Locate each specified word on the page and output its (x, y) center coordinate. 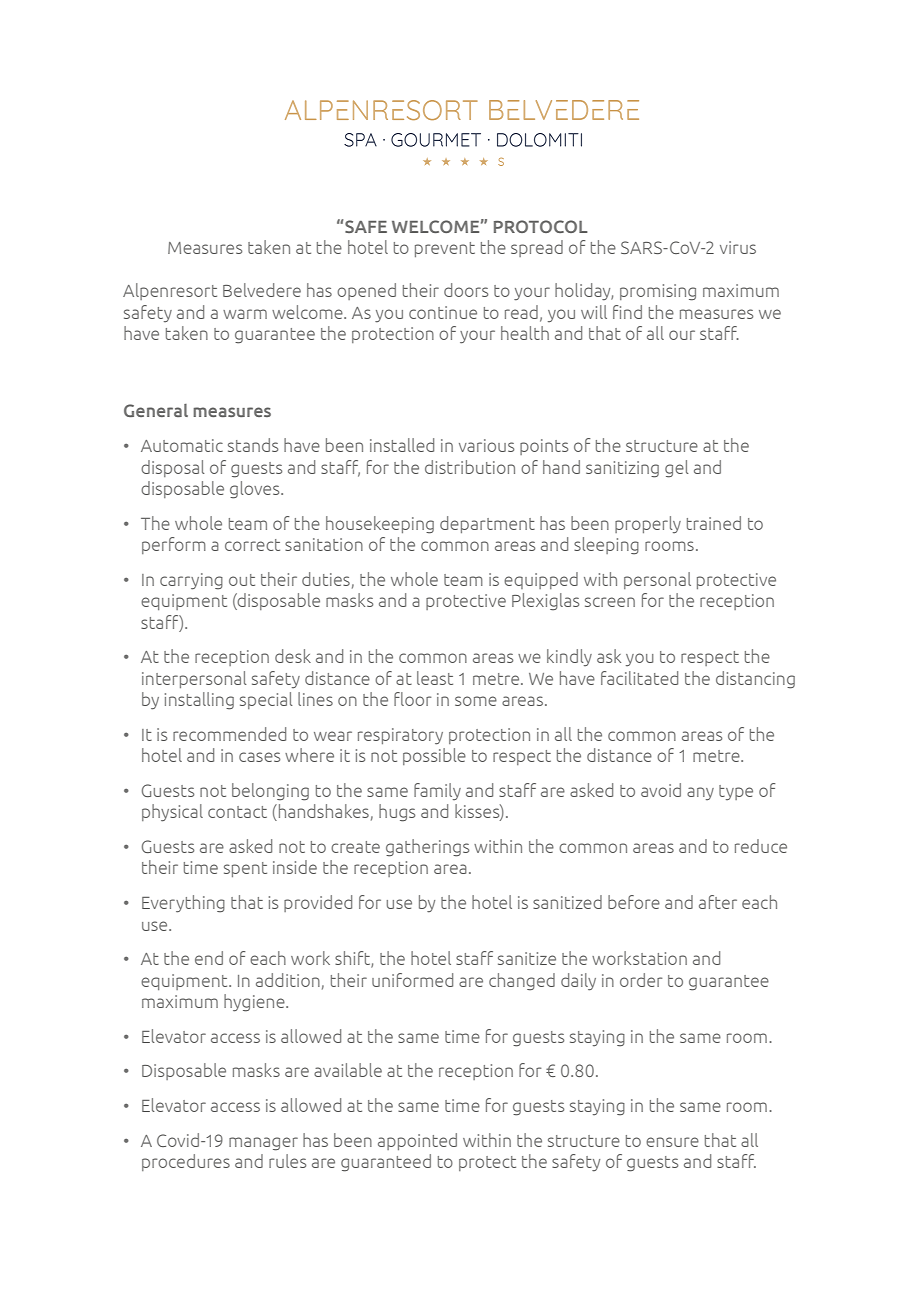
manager (263, 1144)
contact (237, 812)
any (700, 793)
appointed (417, 1141)
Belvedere (262, 290)
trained (714, 523)
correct (252, 545)
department (487, 524)
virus (738, 247)
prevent (445, 249)
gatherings (427, 848)
